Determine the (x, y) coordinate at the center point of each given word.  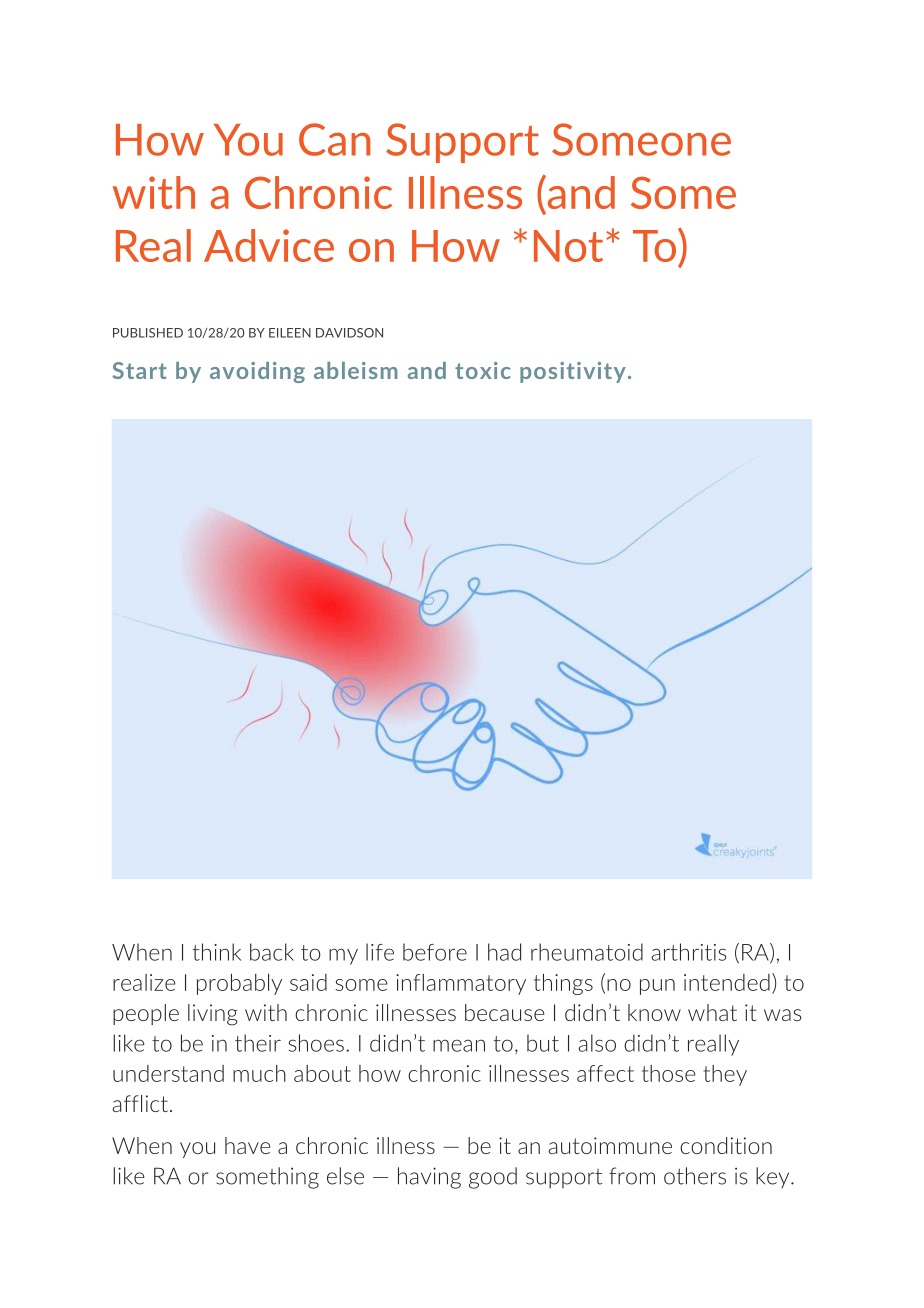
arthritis (689, 952)
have (247, 1145)
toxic (483, 370)
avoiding (257, 372)
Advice (269, 245)
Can (334, 139)
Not (568, 246)
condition (726, 1145)
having (429, 1178)
